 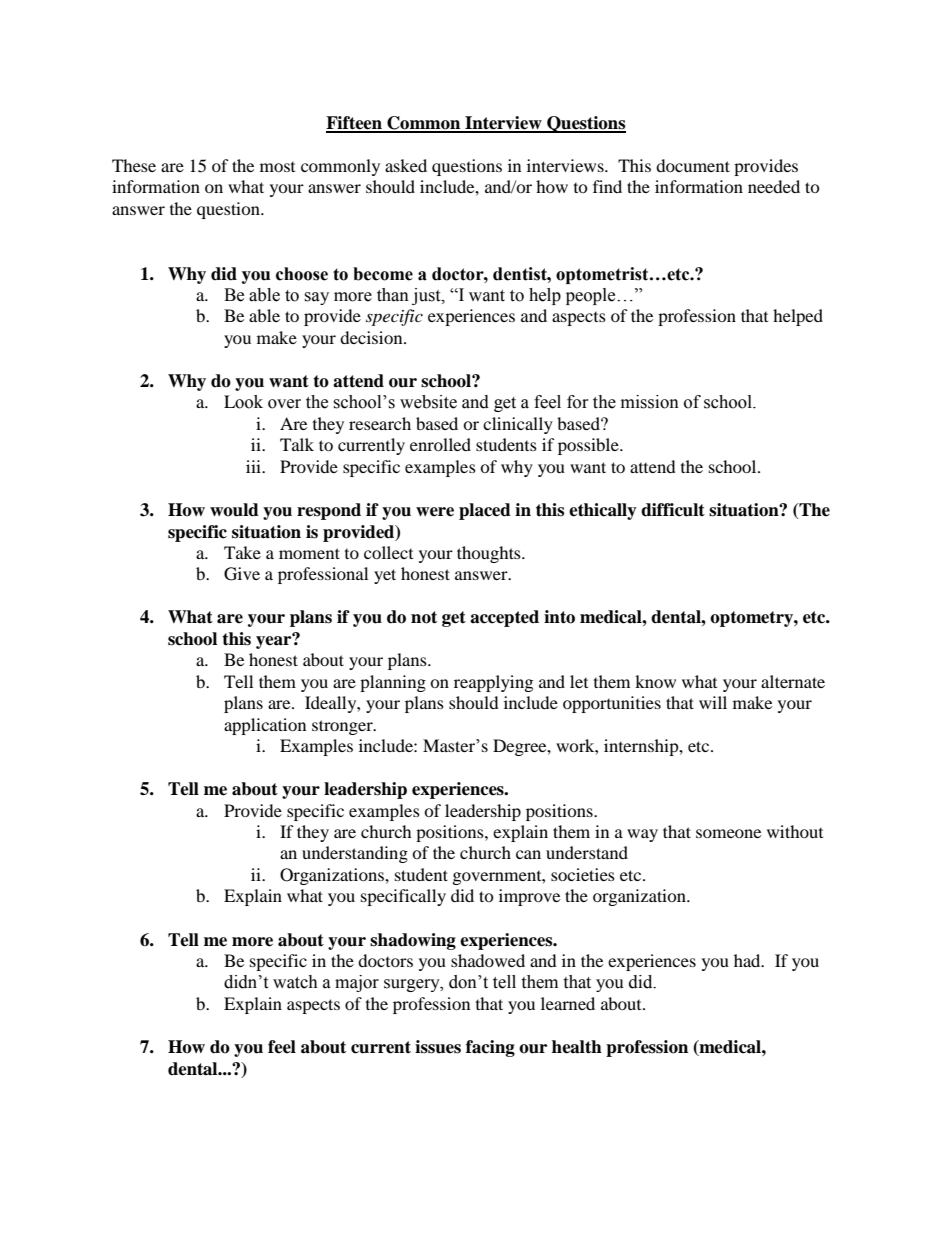 I want to click on application, so click(x=265, y=726).
